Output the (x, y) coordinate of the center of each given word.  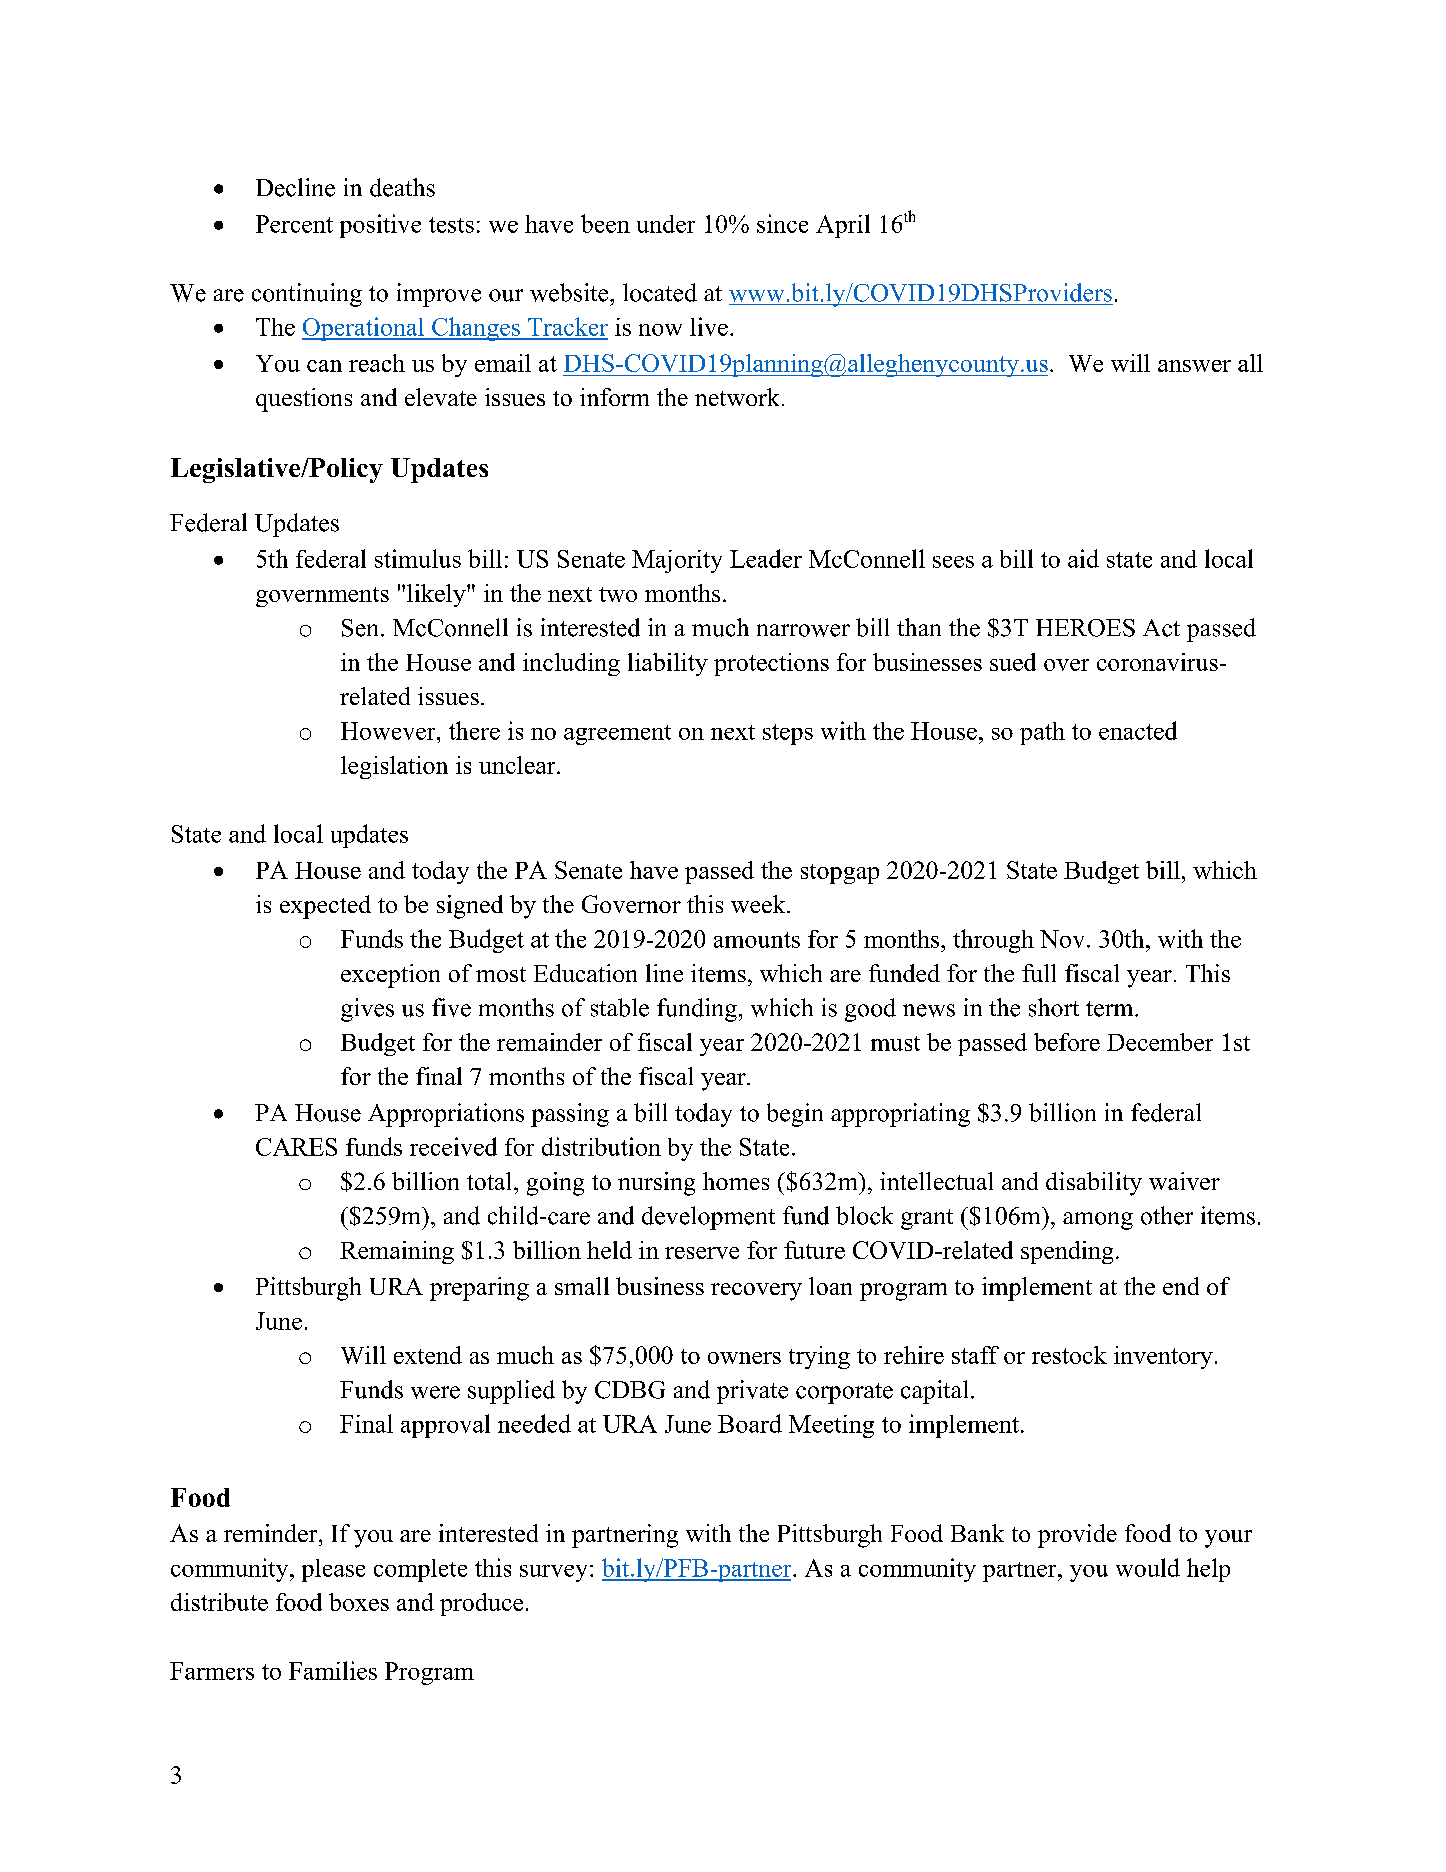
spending (1067, 1252)
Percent (294, 224)
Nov (1062, 939)
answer (1194, 366)
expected (325, 907)
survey (553, 1573)
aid (1083, 558)
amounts (757, 940)
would (1148, 1567)
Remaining (397, 1252)
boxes (359, 1602)
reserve (702, 1253)
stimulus (418, 558)
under (666, 224)
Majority (677, 561)
